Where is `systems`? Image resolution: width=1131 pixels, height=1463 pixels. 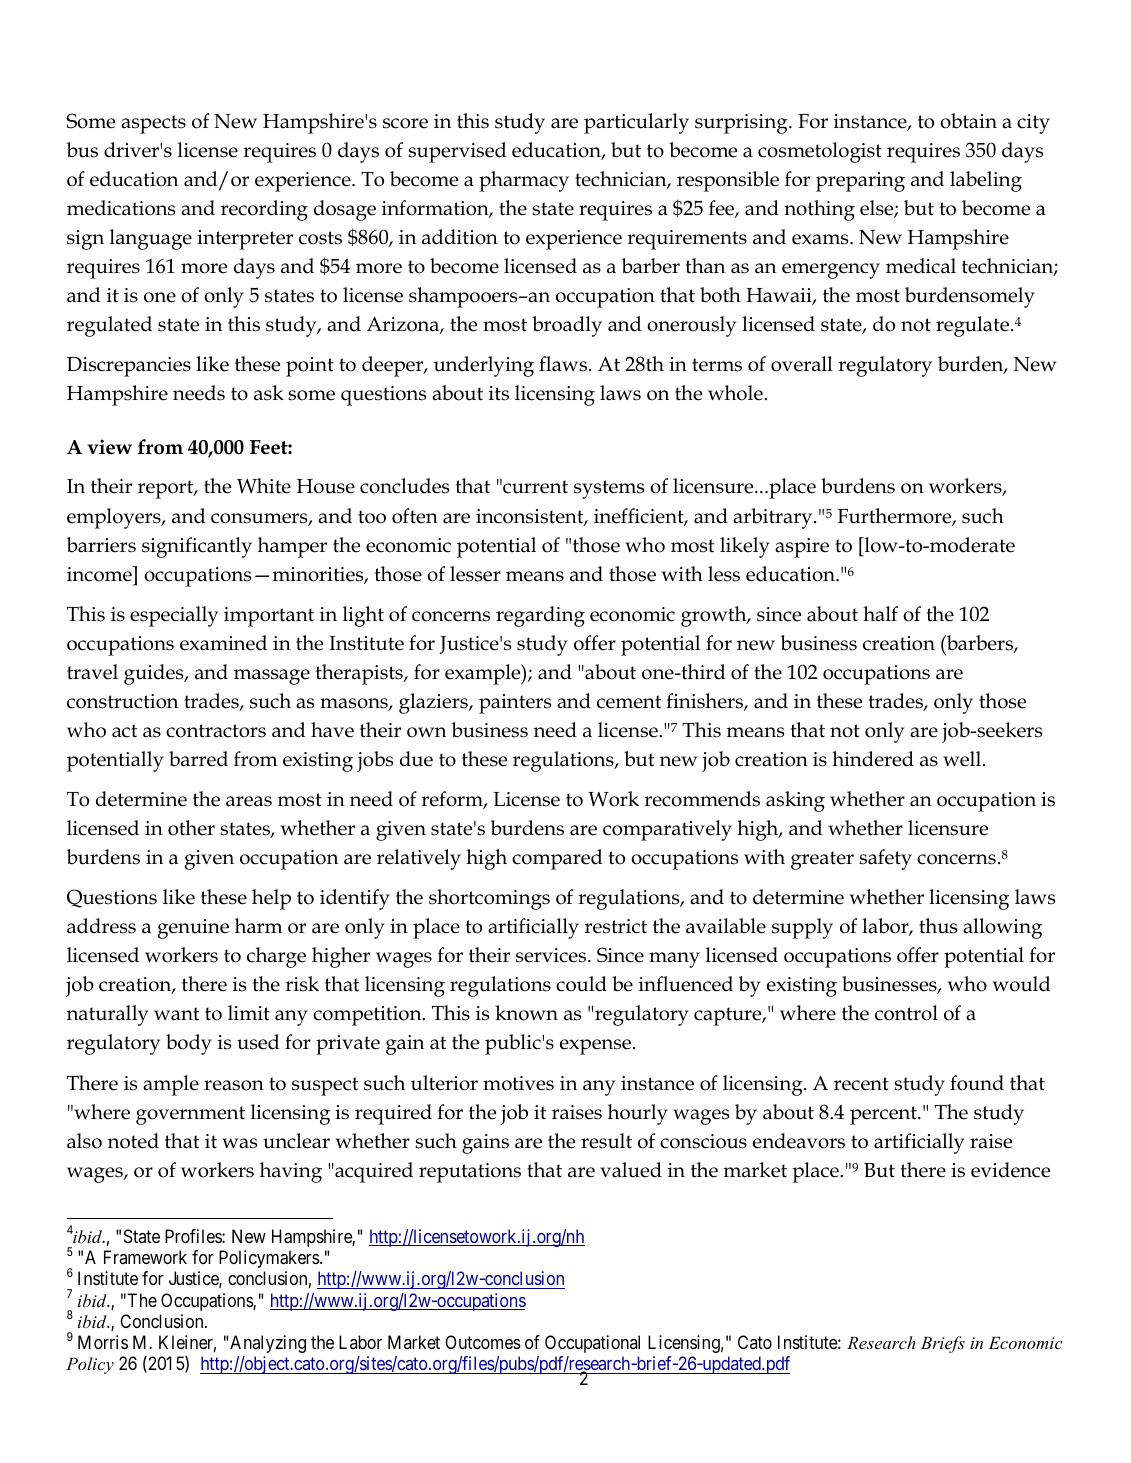
systems is located at coordinates (609, 489).
